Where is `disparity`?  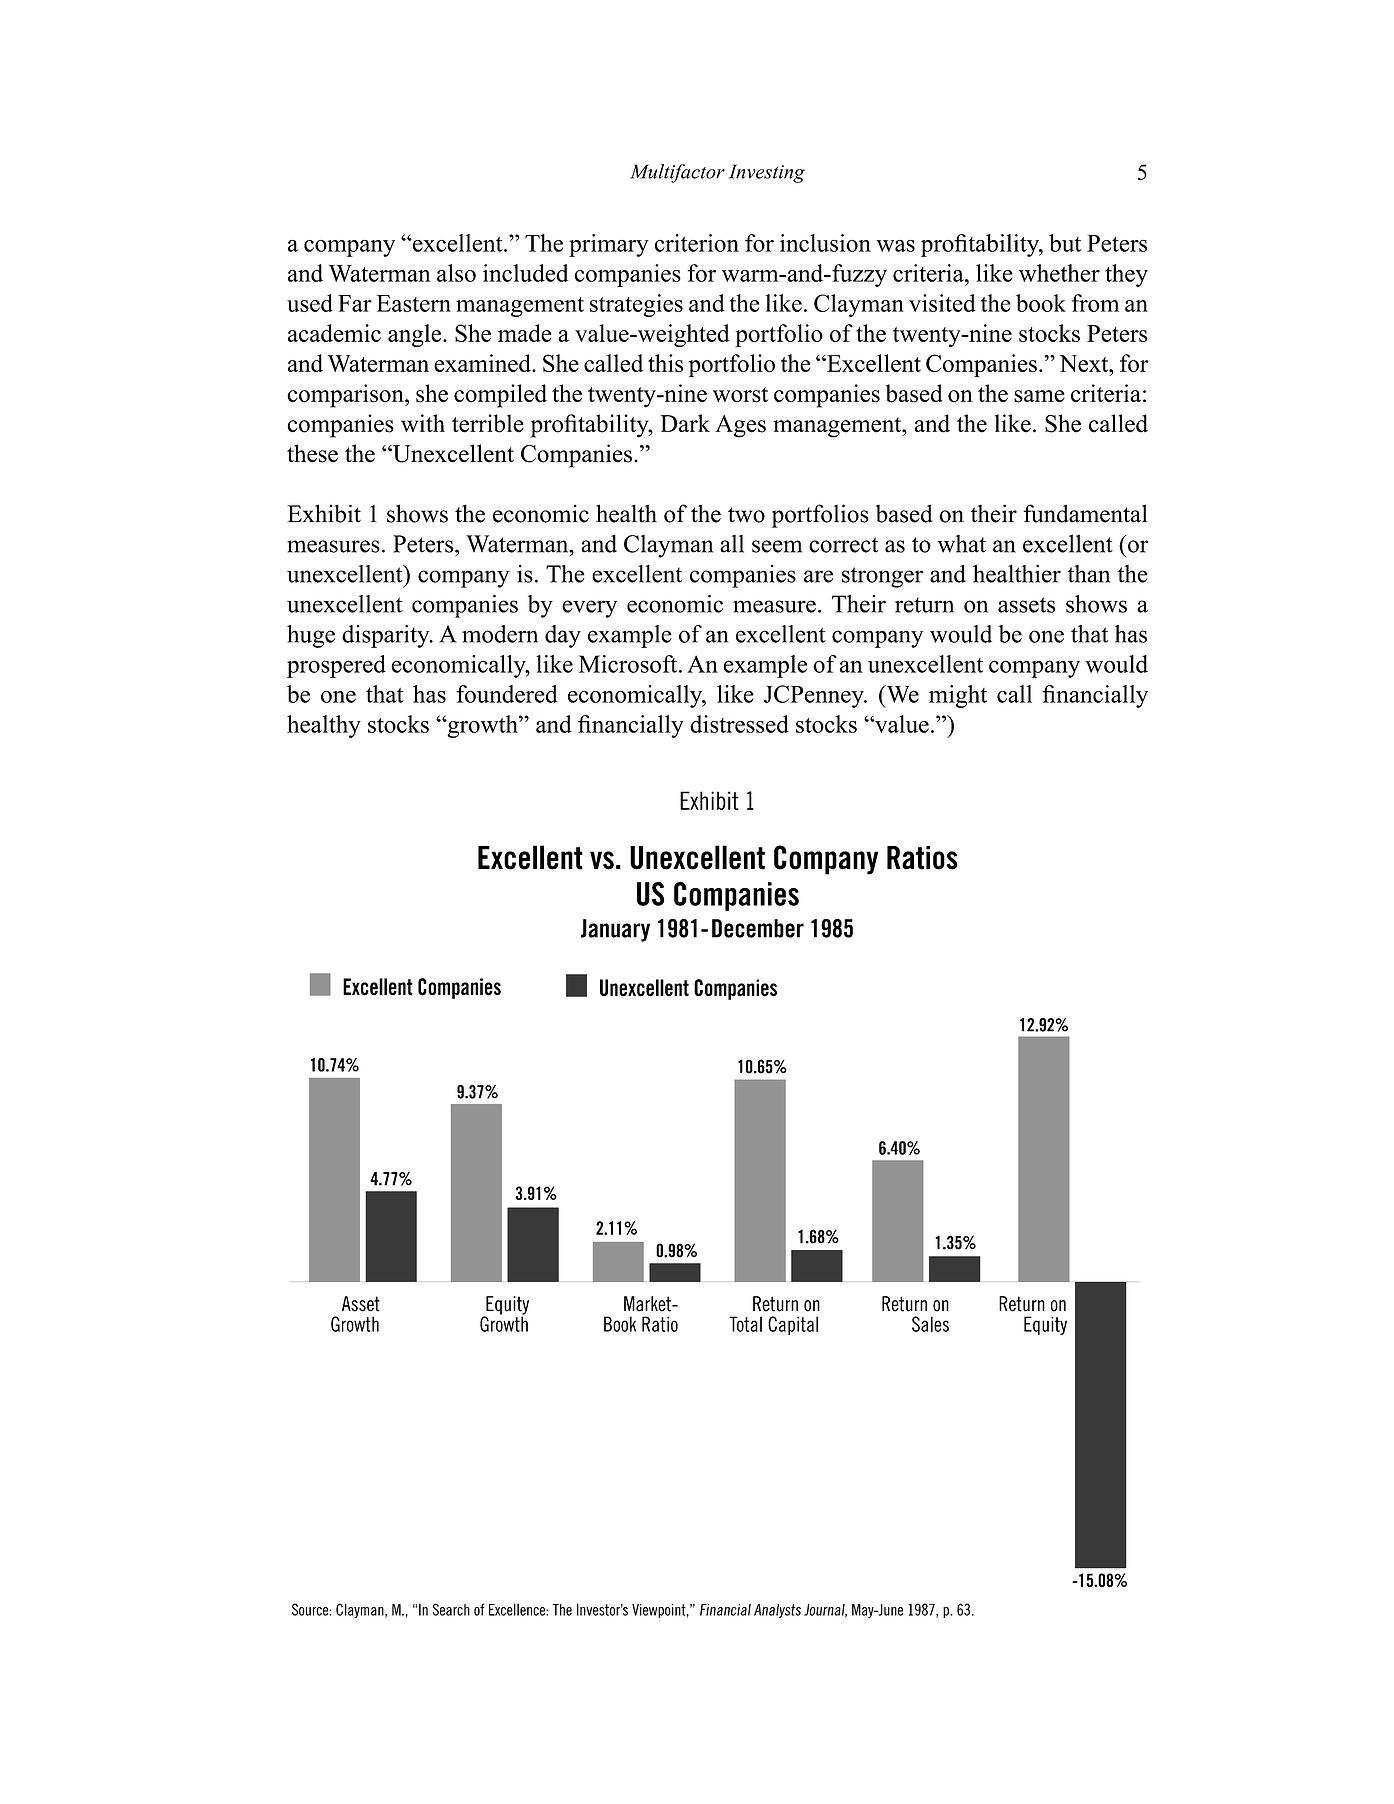 disparity is located at coordinates (387, 636).
